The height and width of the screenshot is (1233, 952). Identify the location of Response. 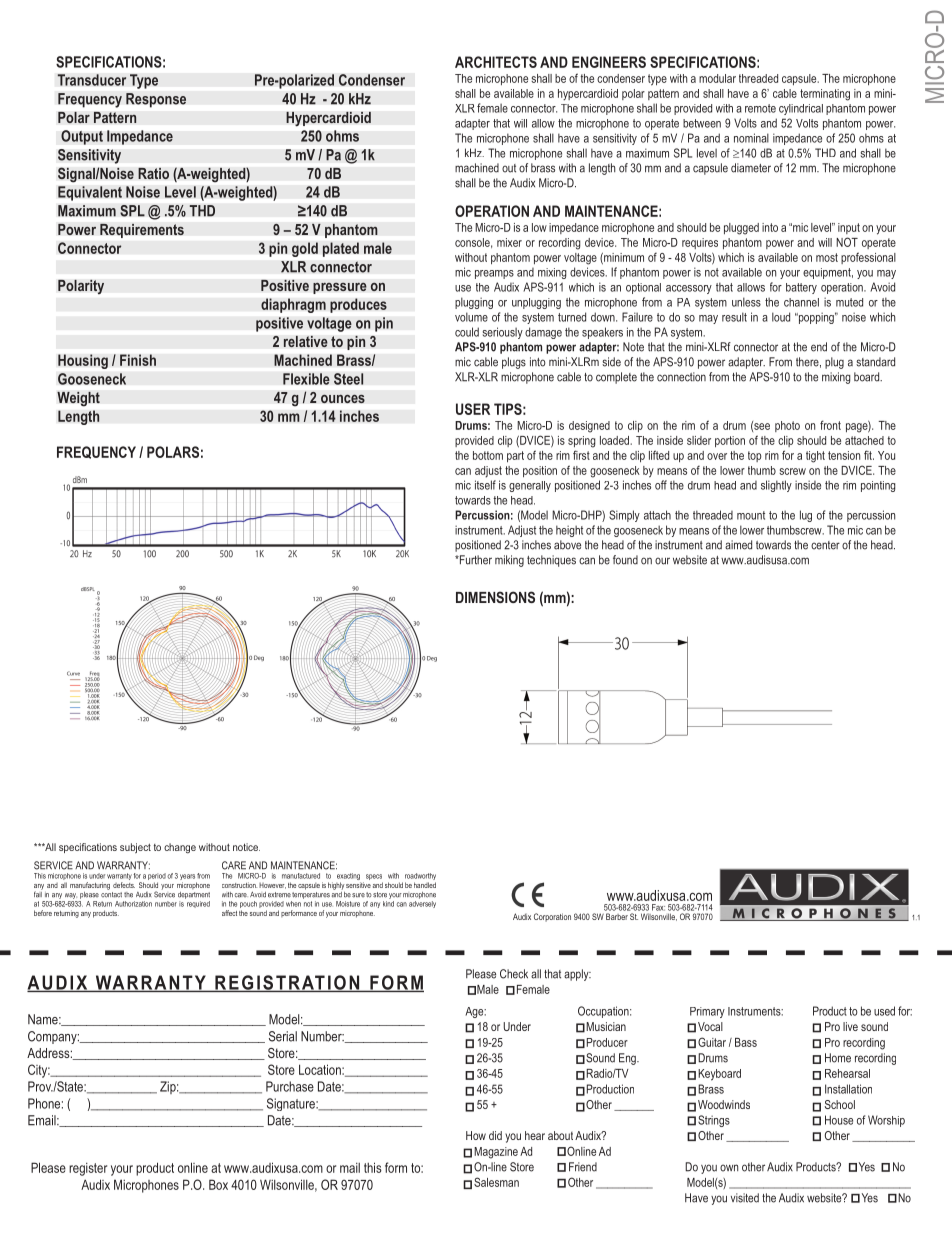
(156, 100).
